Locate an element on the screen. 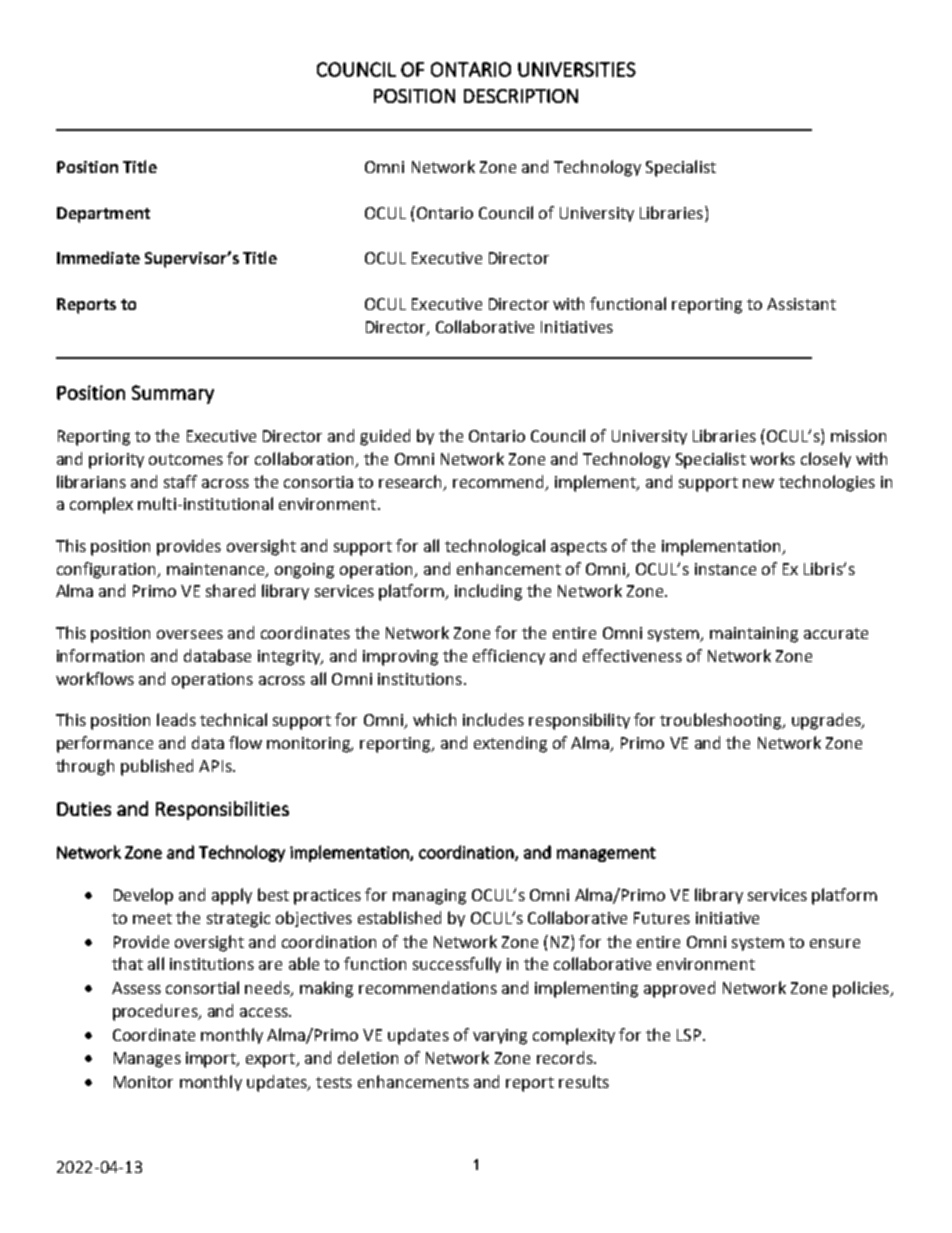  LSP is located at coordinates (689, 1035).
